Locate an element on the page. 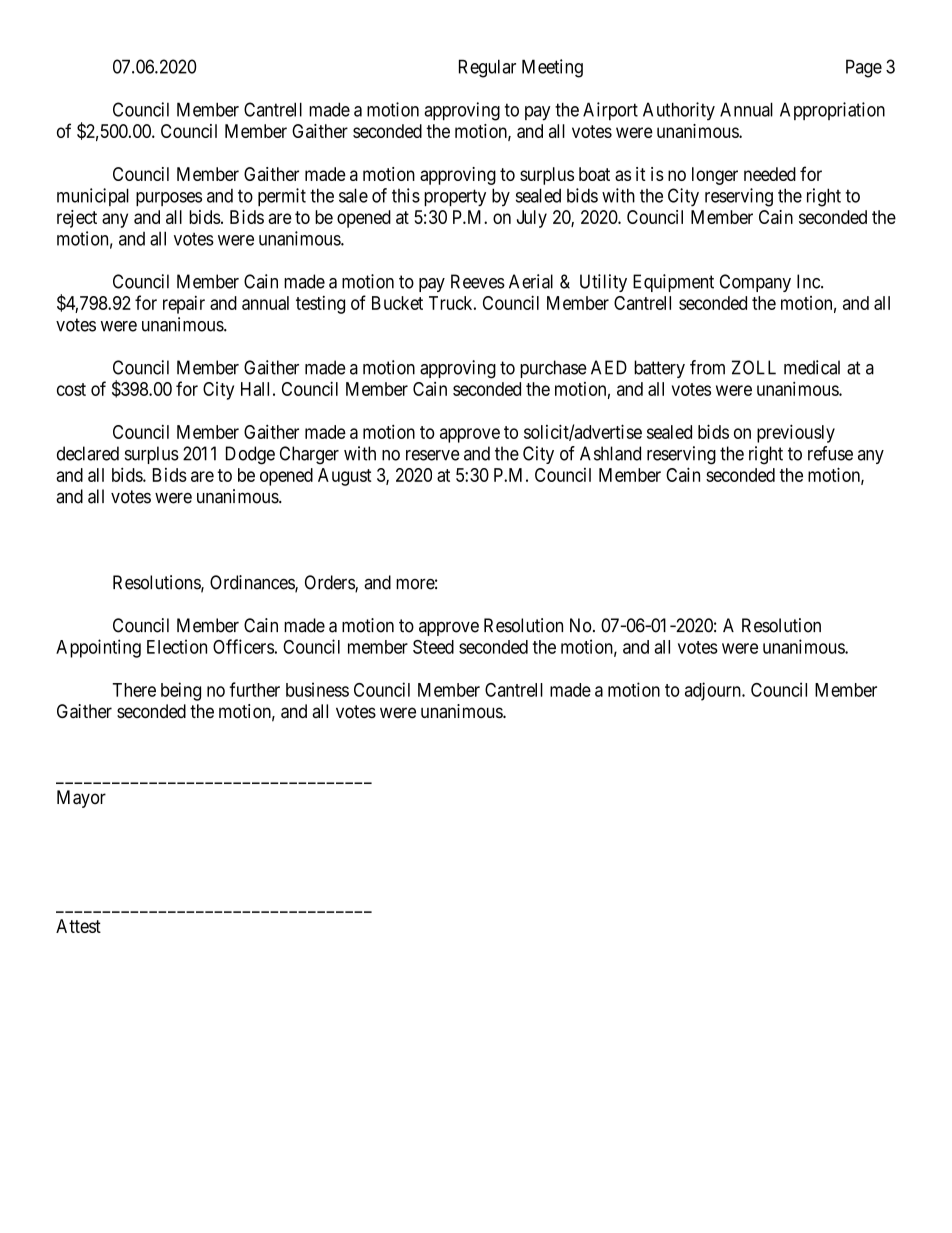 Image resolution: width=952 pixels, height=1233 pixels. reserve is located at coordinates (433, 455).
